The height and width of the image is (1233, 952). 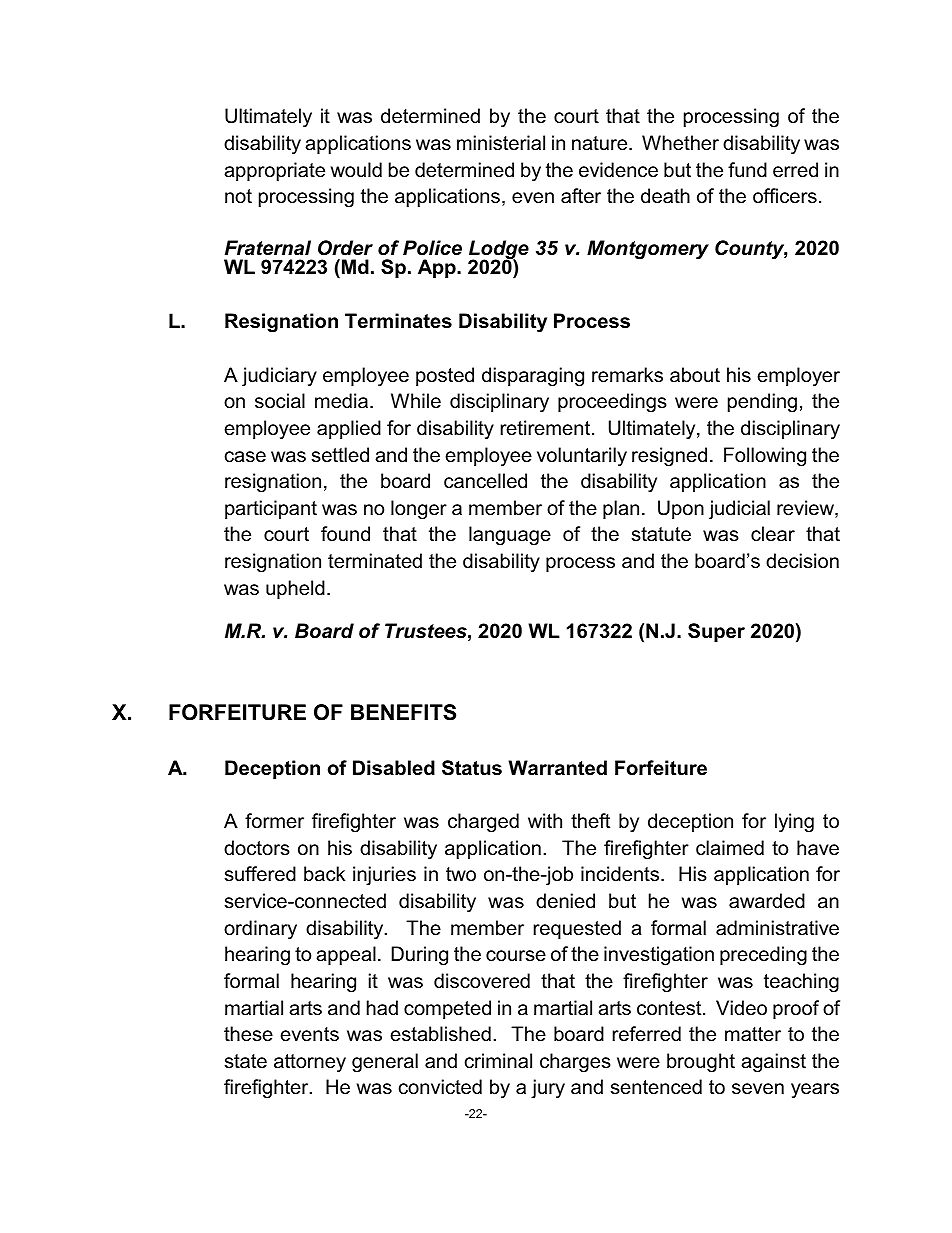 What do you see at coordinates (310, 1063) in the image?
I see `attorney` at bounding box center [310, 1063].
